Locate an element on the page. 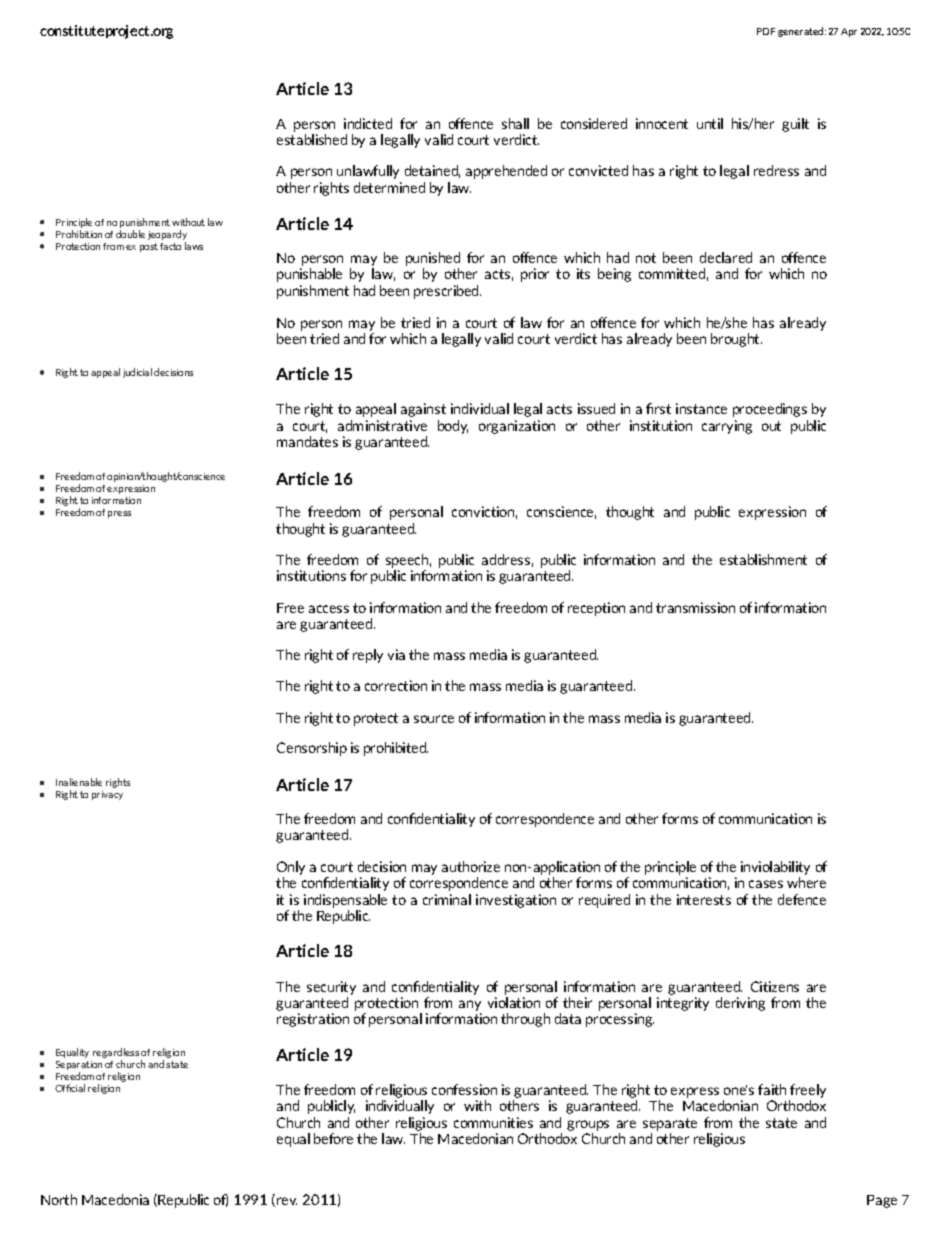 Image resolution: width=952 pixels, height=1233 pixels. communities is located at coordinates (493, 1122).
